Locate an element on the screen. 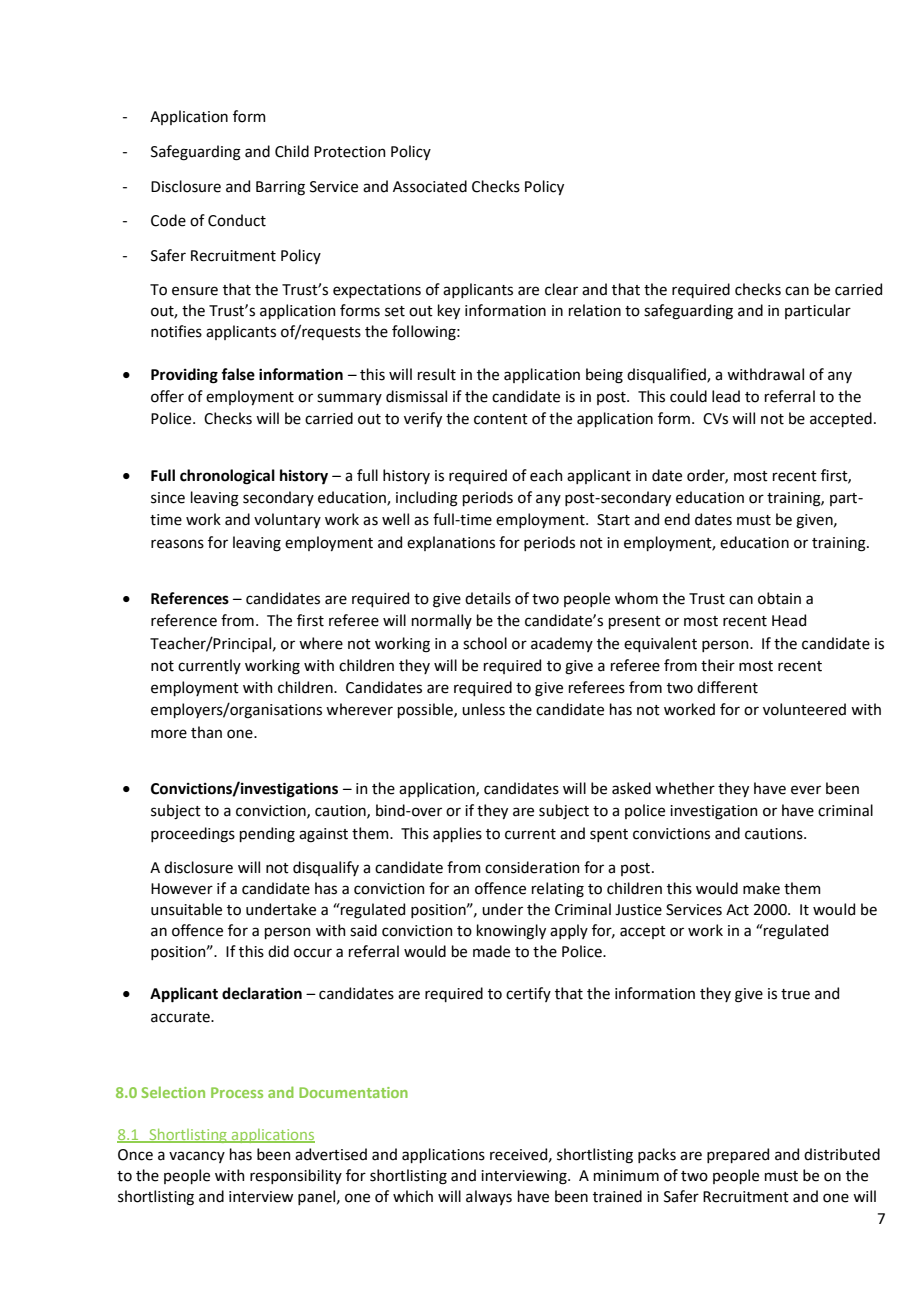 This screenshot has height=1308, width=924. Conduct is located at coordinates (237, 220).
